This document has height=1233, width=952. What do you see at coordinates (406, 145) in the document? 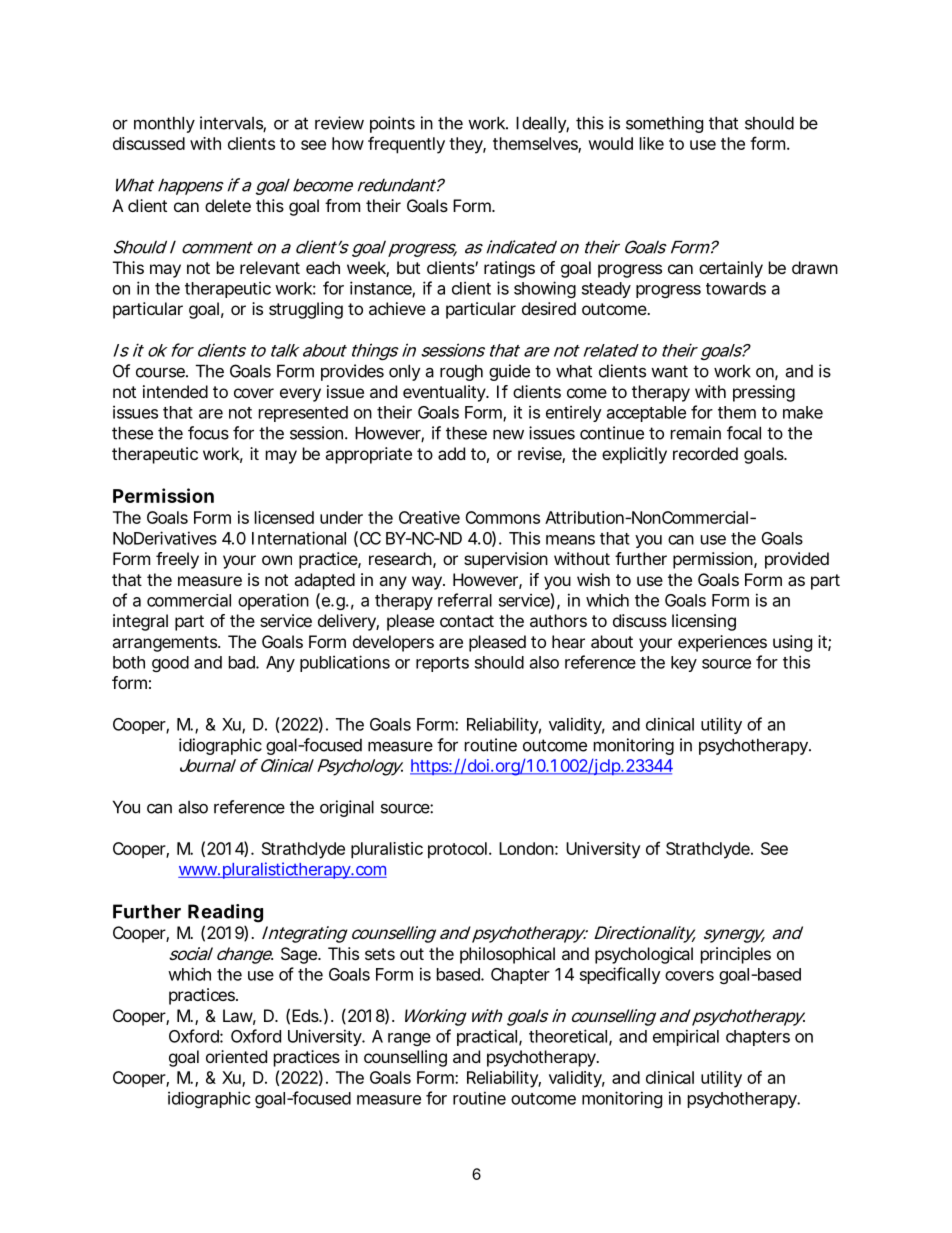
I see `frequently` at bounding box center [406, 145].
